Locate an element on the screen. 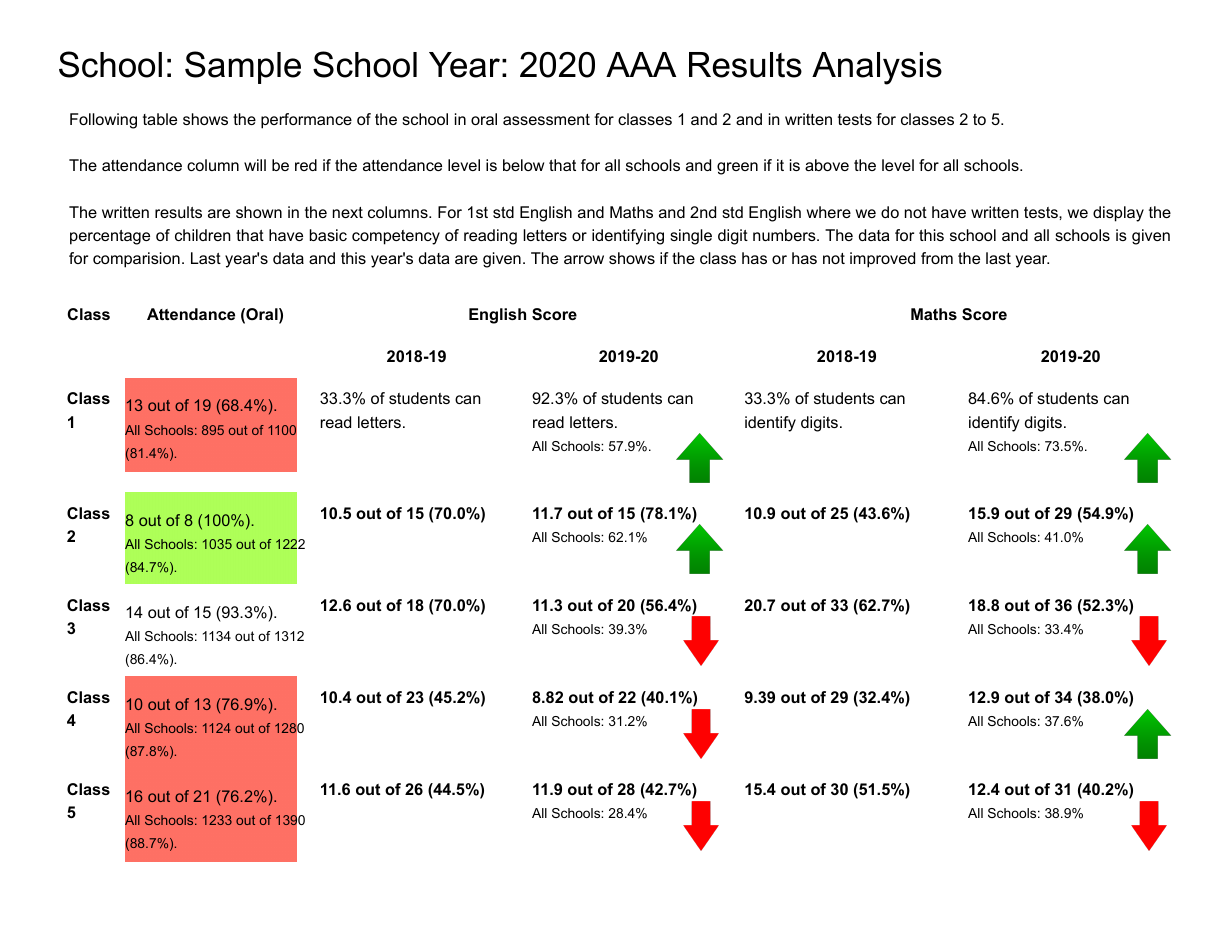  above is located at coordinates (827, 165).
